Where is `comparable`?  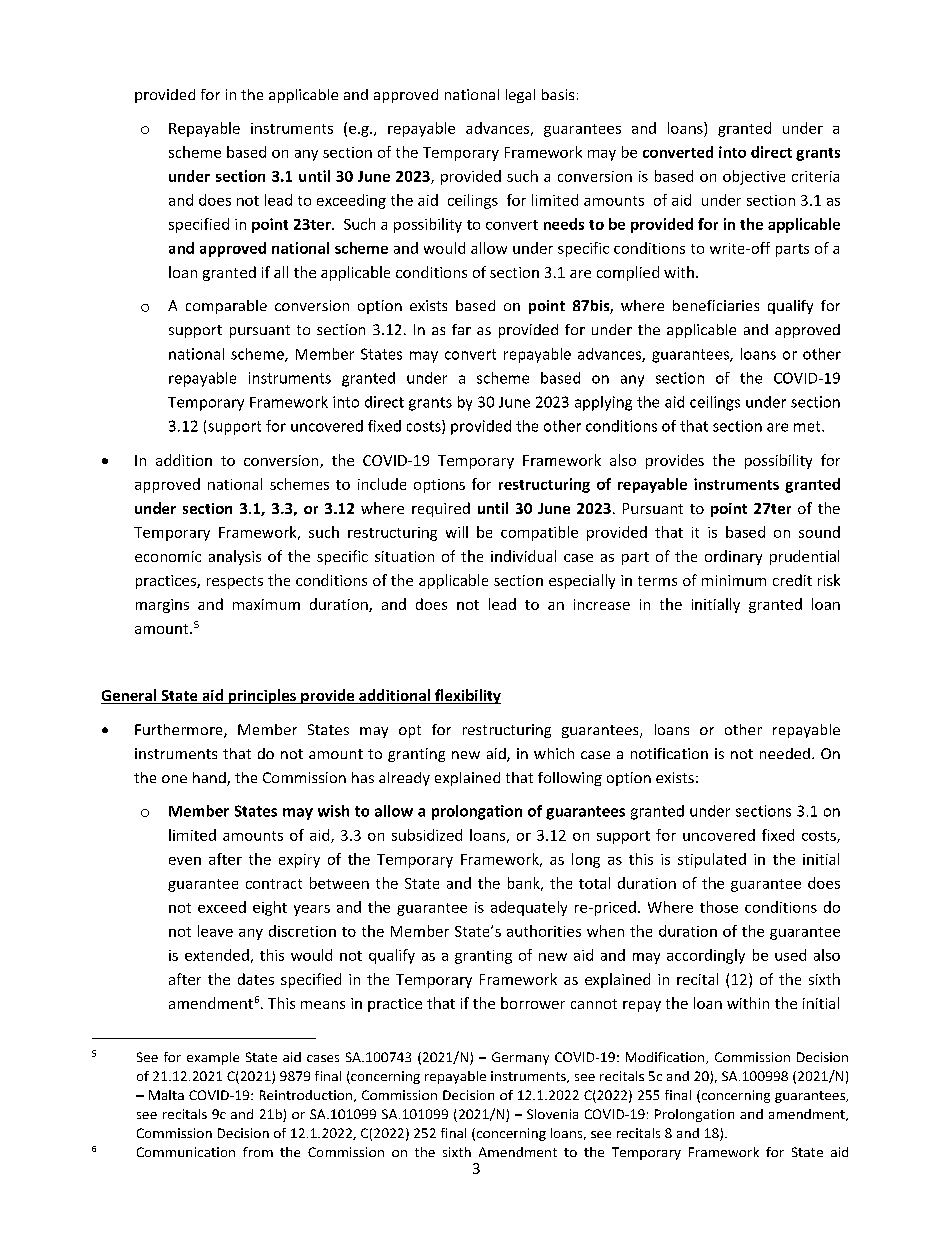 comparable is located at coordinates (226, 307).
